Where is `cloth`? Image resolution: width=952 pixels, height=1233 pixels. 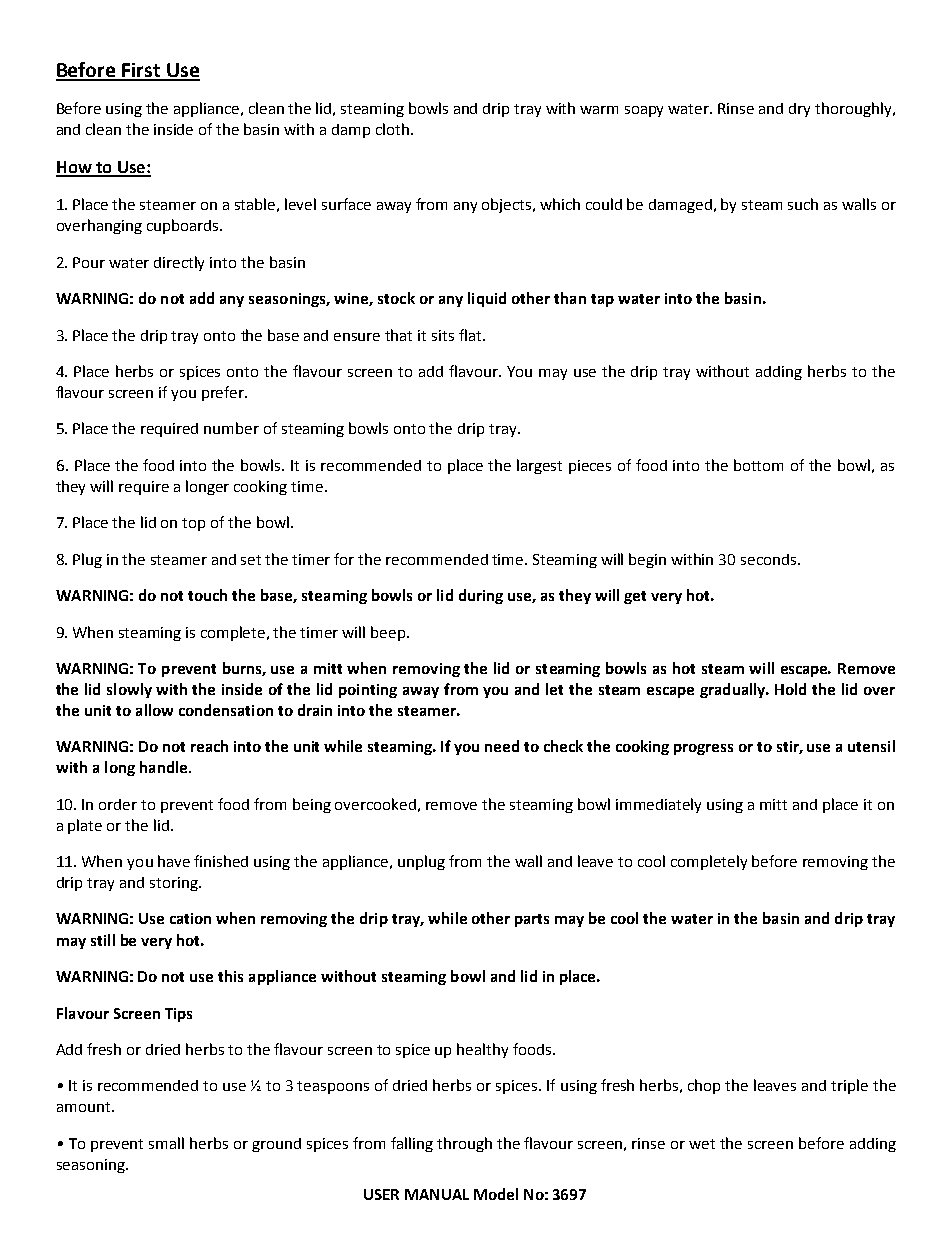 cloth is located at coordinates (392, 129).
